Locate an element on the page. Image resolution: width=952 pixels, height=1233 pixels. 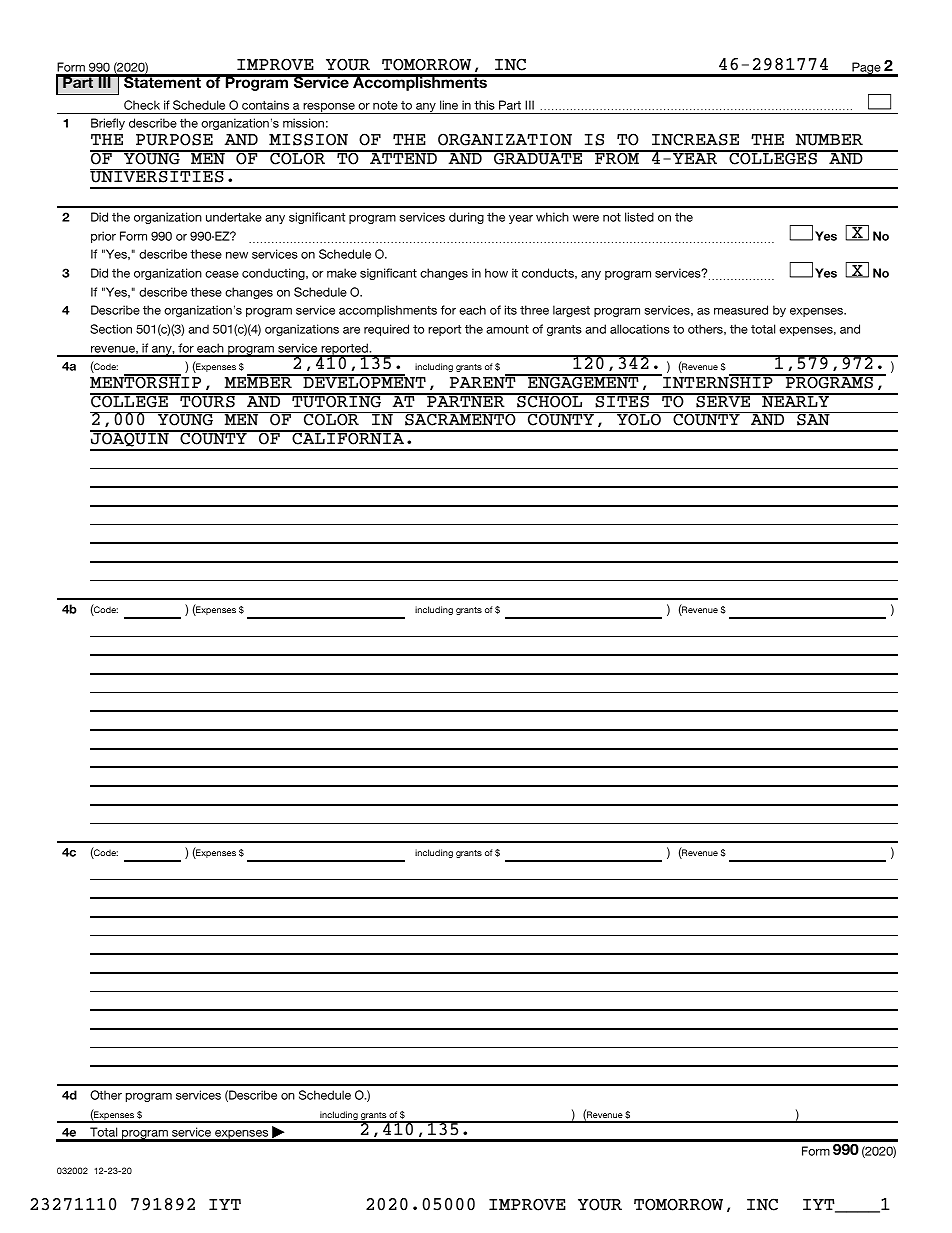
TOURS is located at coordinates (207, 400).
